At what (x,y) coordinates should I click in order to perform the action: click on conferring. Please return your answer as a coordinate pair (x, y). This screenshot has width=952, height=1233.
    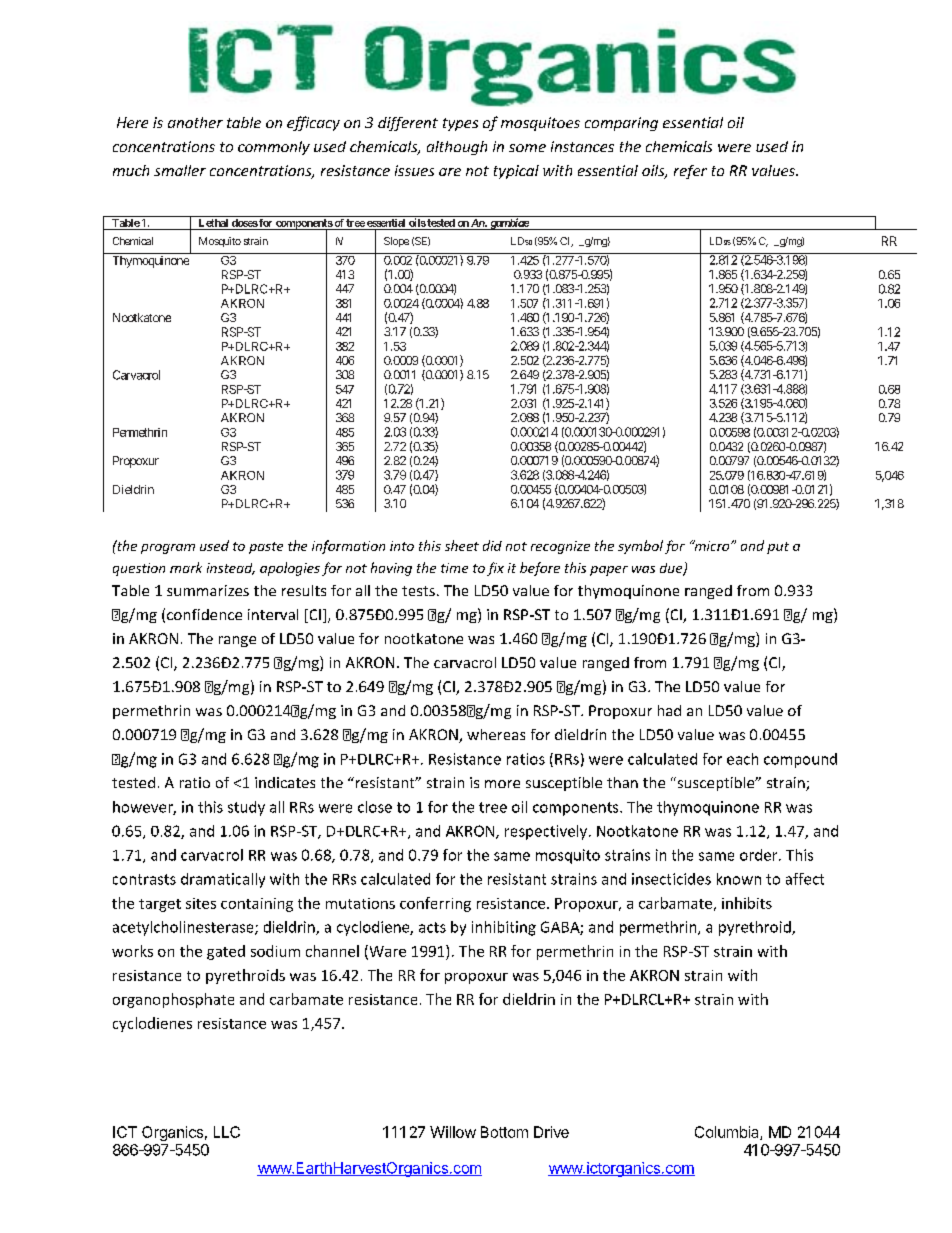
    Looking at the image, I should click on (435, 904).
